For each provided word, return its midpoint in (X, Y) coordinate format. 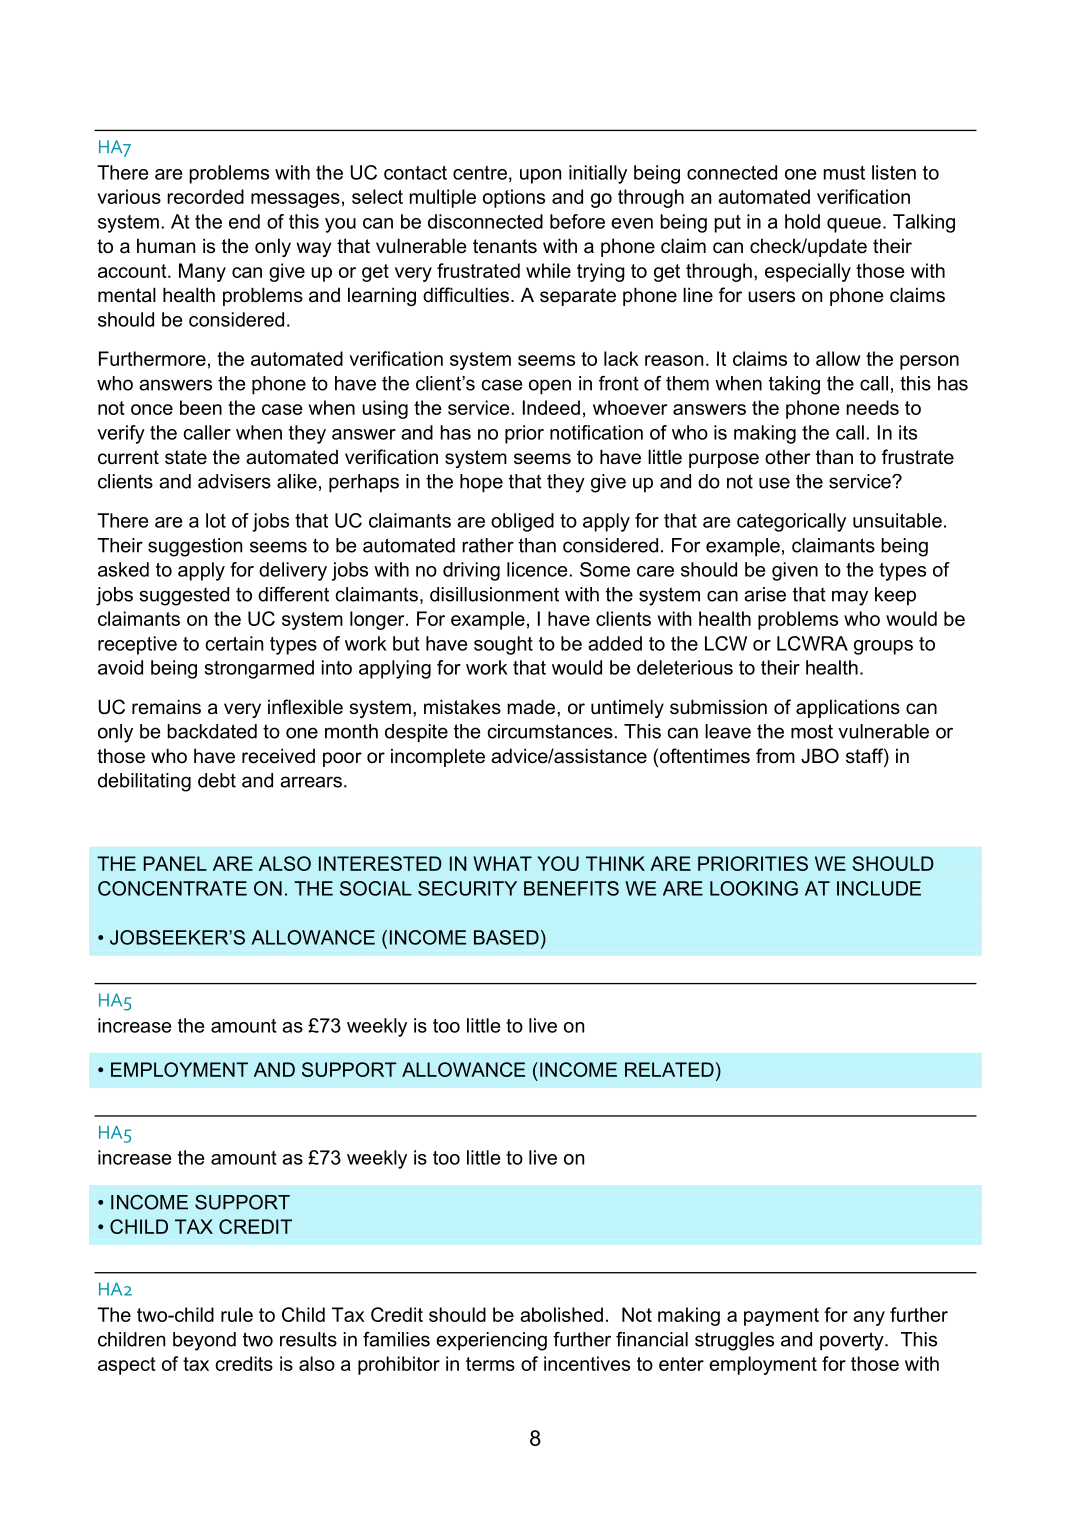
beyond (204, 1341)
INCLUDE (879, 888)
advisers (234, 481)
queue (854, 225)
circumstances (551, 731)
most (812, 731)
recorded (205, 196)
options (514, 198)
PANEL (175, 863)
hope (481, 483)
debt (217, 780)
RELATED (669, 1069)
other (788, 457)
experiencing (491, 1341)
